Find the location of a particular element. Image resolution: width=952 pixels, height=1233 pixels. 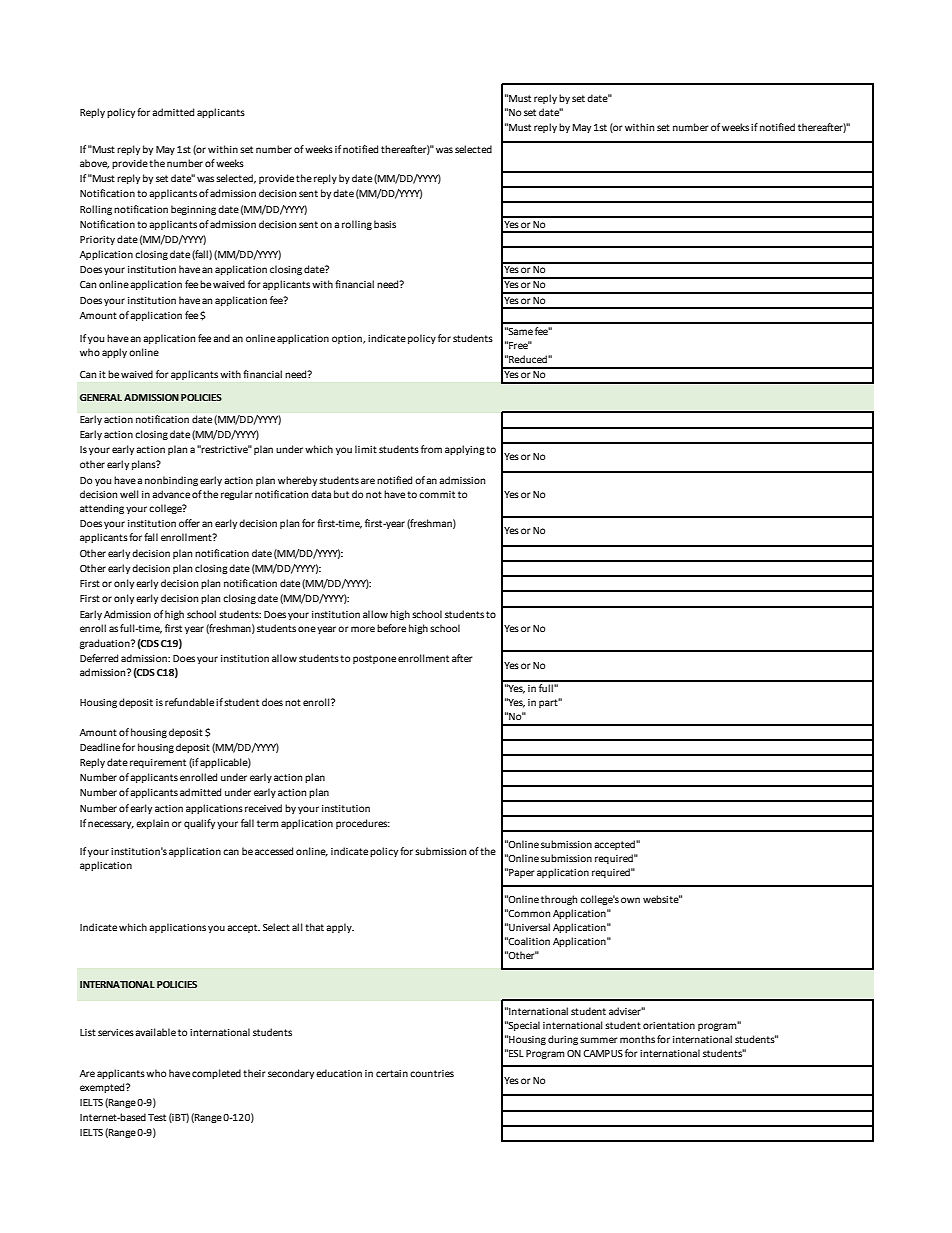

commit is located at coordinates (437, 494).
